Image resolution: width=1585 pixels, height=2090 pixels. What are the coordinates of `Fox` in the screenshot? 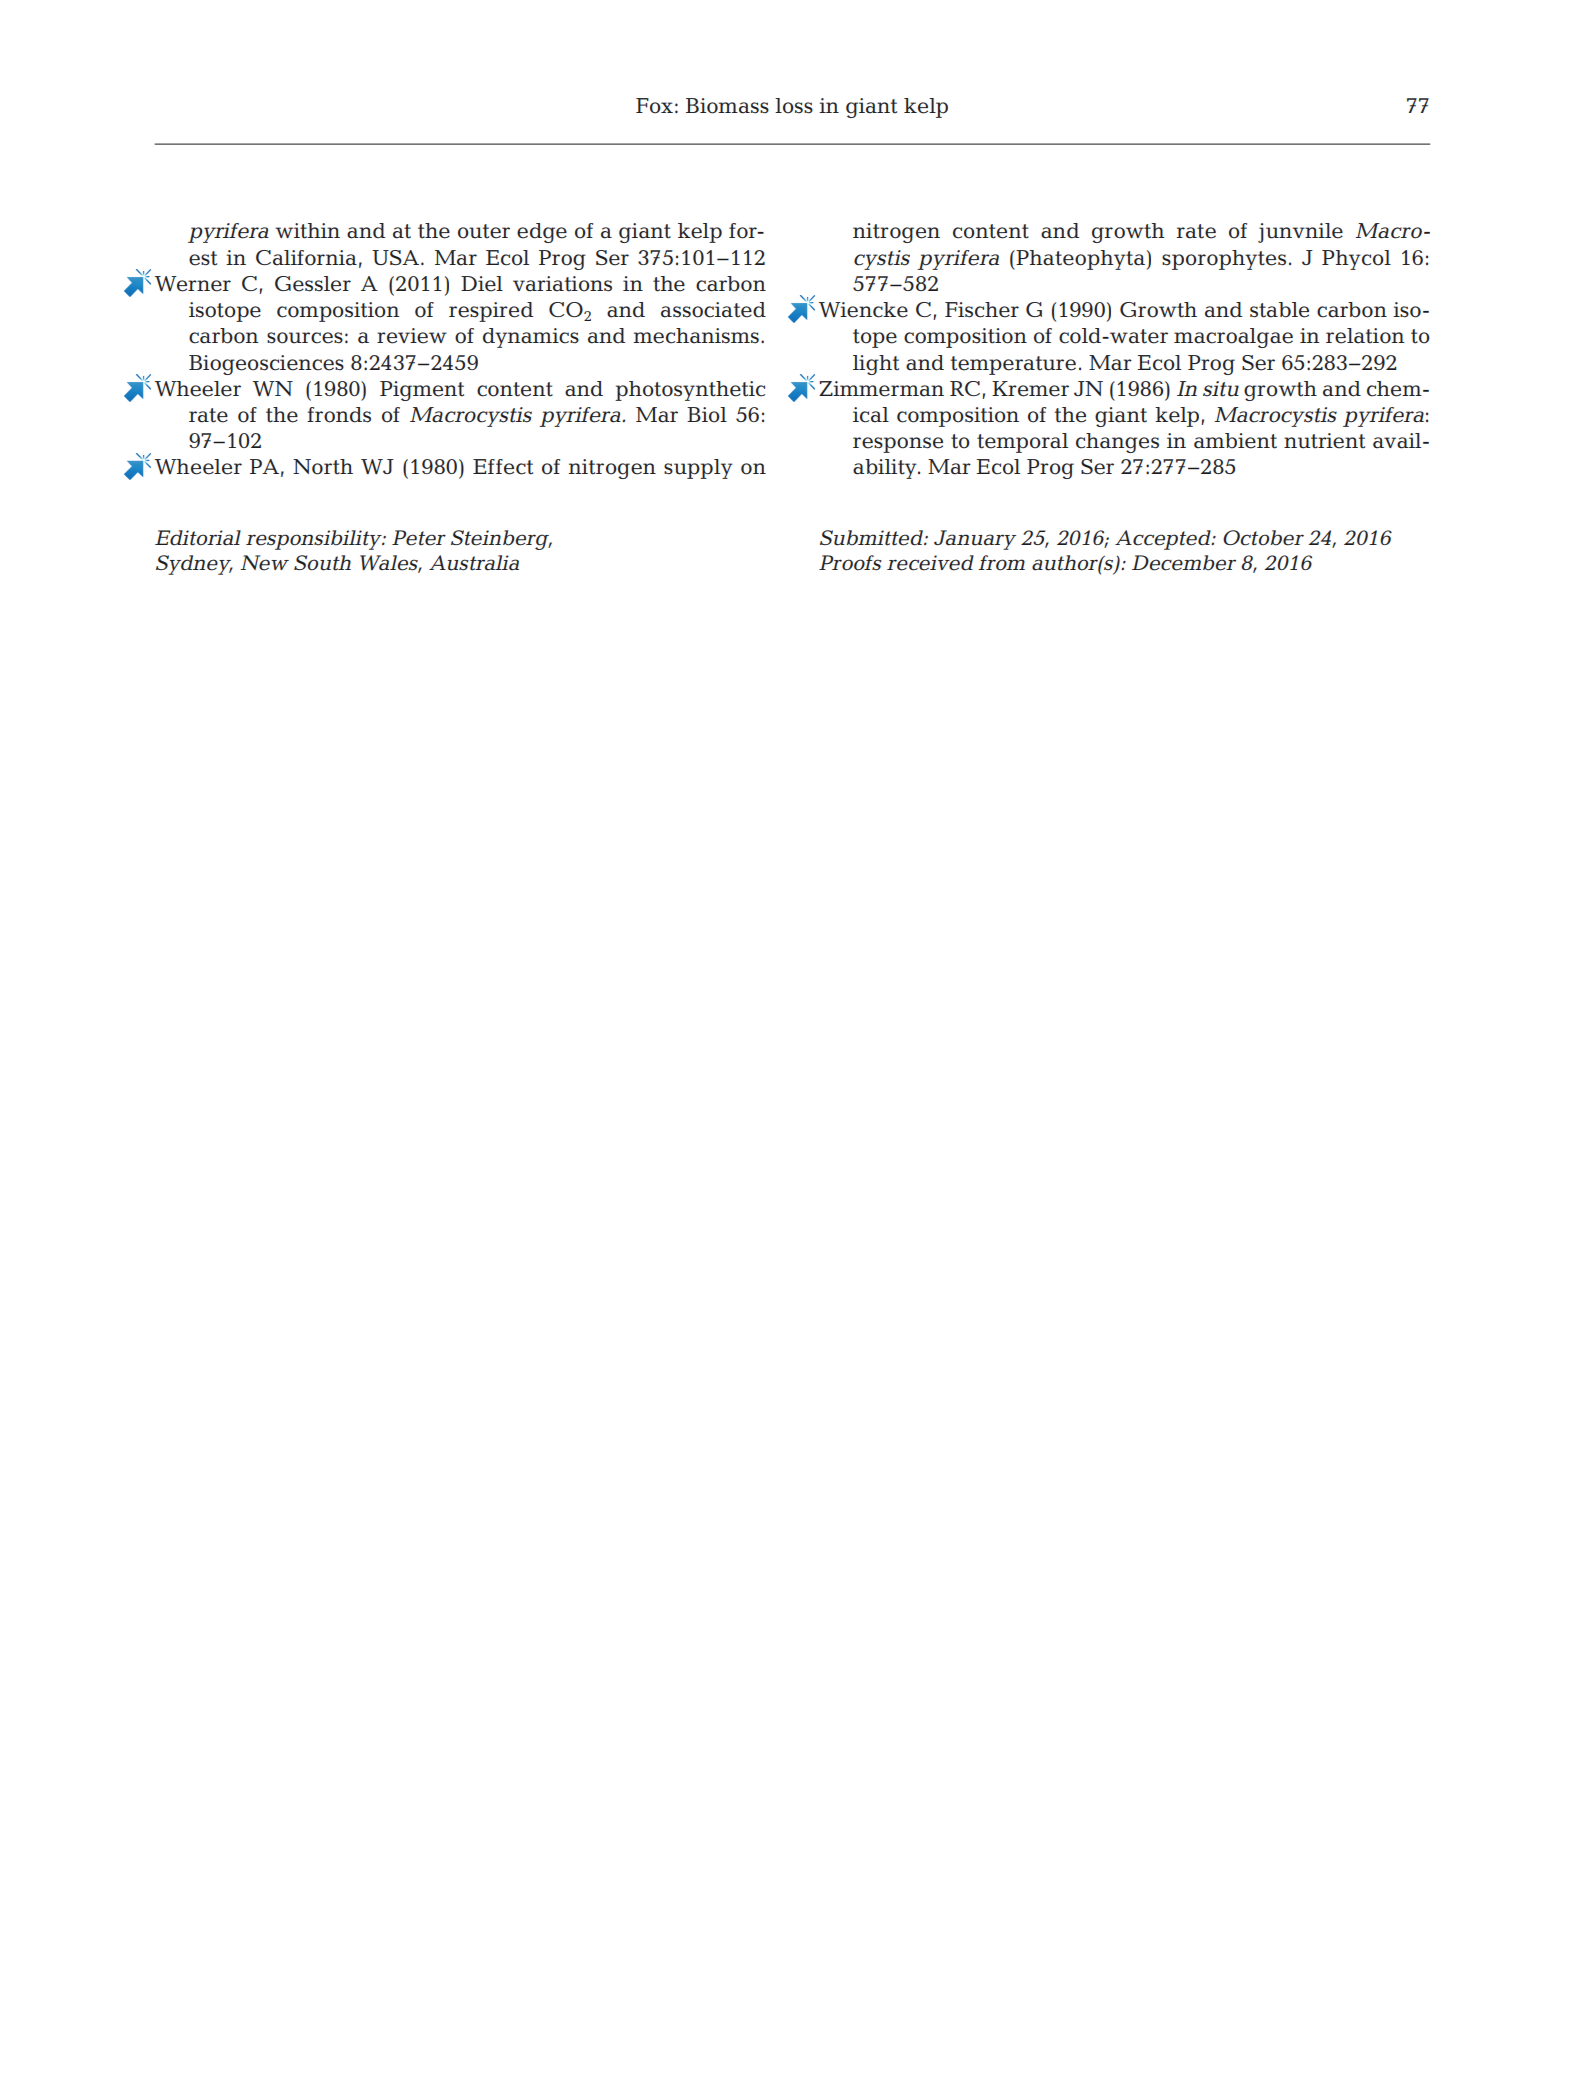 It's located at (654, 106).
